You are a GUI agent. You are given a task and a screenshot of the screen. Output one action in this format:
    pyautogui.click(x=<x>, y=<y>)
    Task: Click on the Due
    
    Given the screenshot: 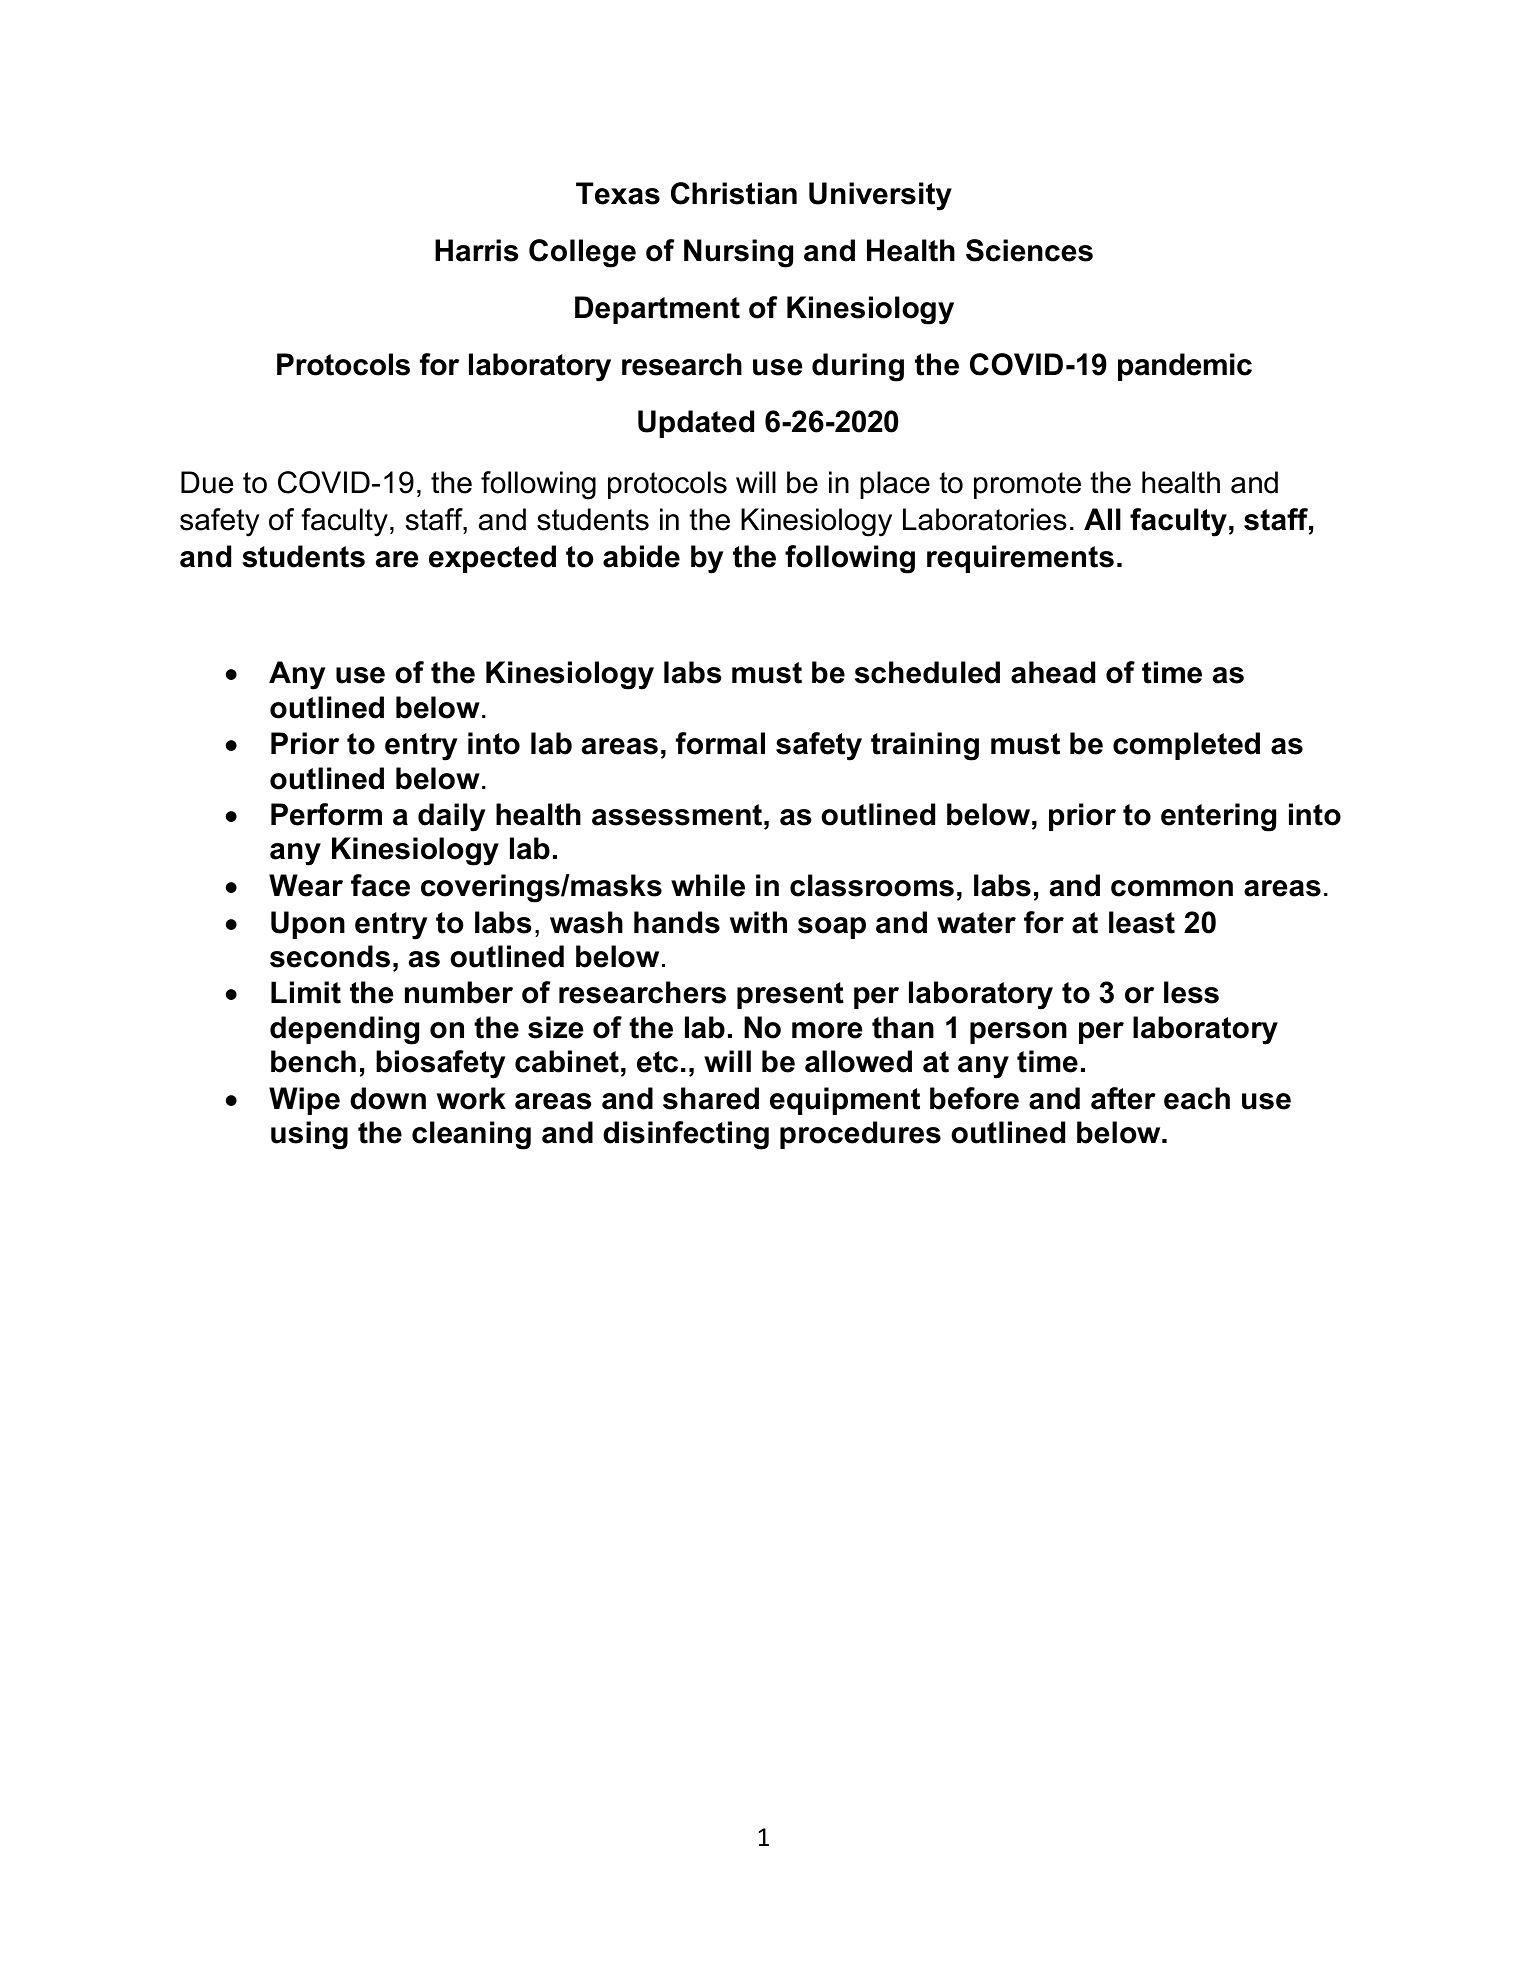 What is the action you would take?
    pyautogui.click(x=207, y=482)
